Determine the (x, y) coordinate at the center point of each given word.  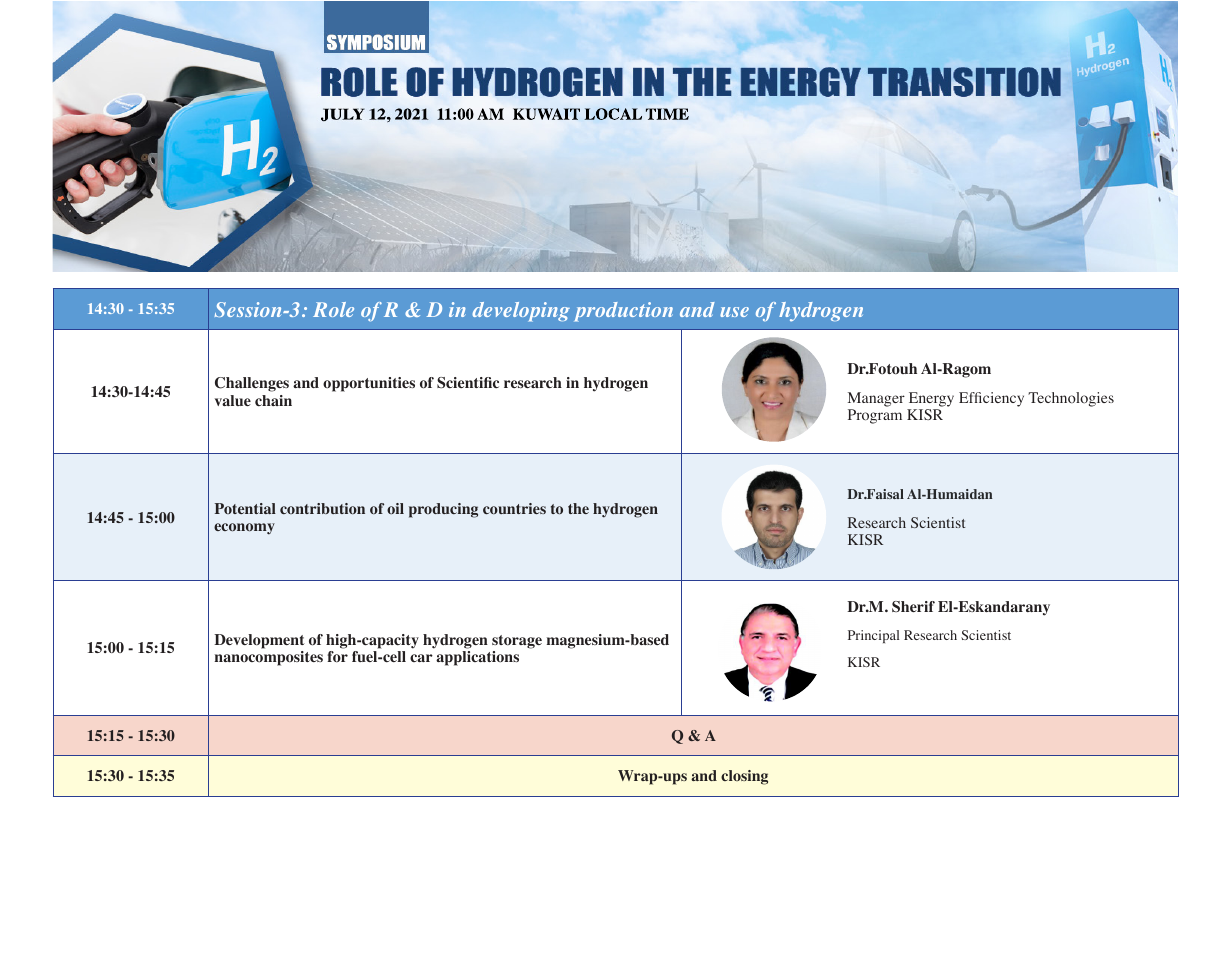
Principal (873, 636)
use (734, 312)
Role (333, 309)
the (578, 508)
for (337, 657)
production (623, 312)
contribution (322, 508)
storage (517, 642)
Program (875, 416)
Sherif (913, 606)
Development (259, 641)
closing (744, 777)
